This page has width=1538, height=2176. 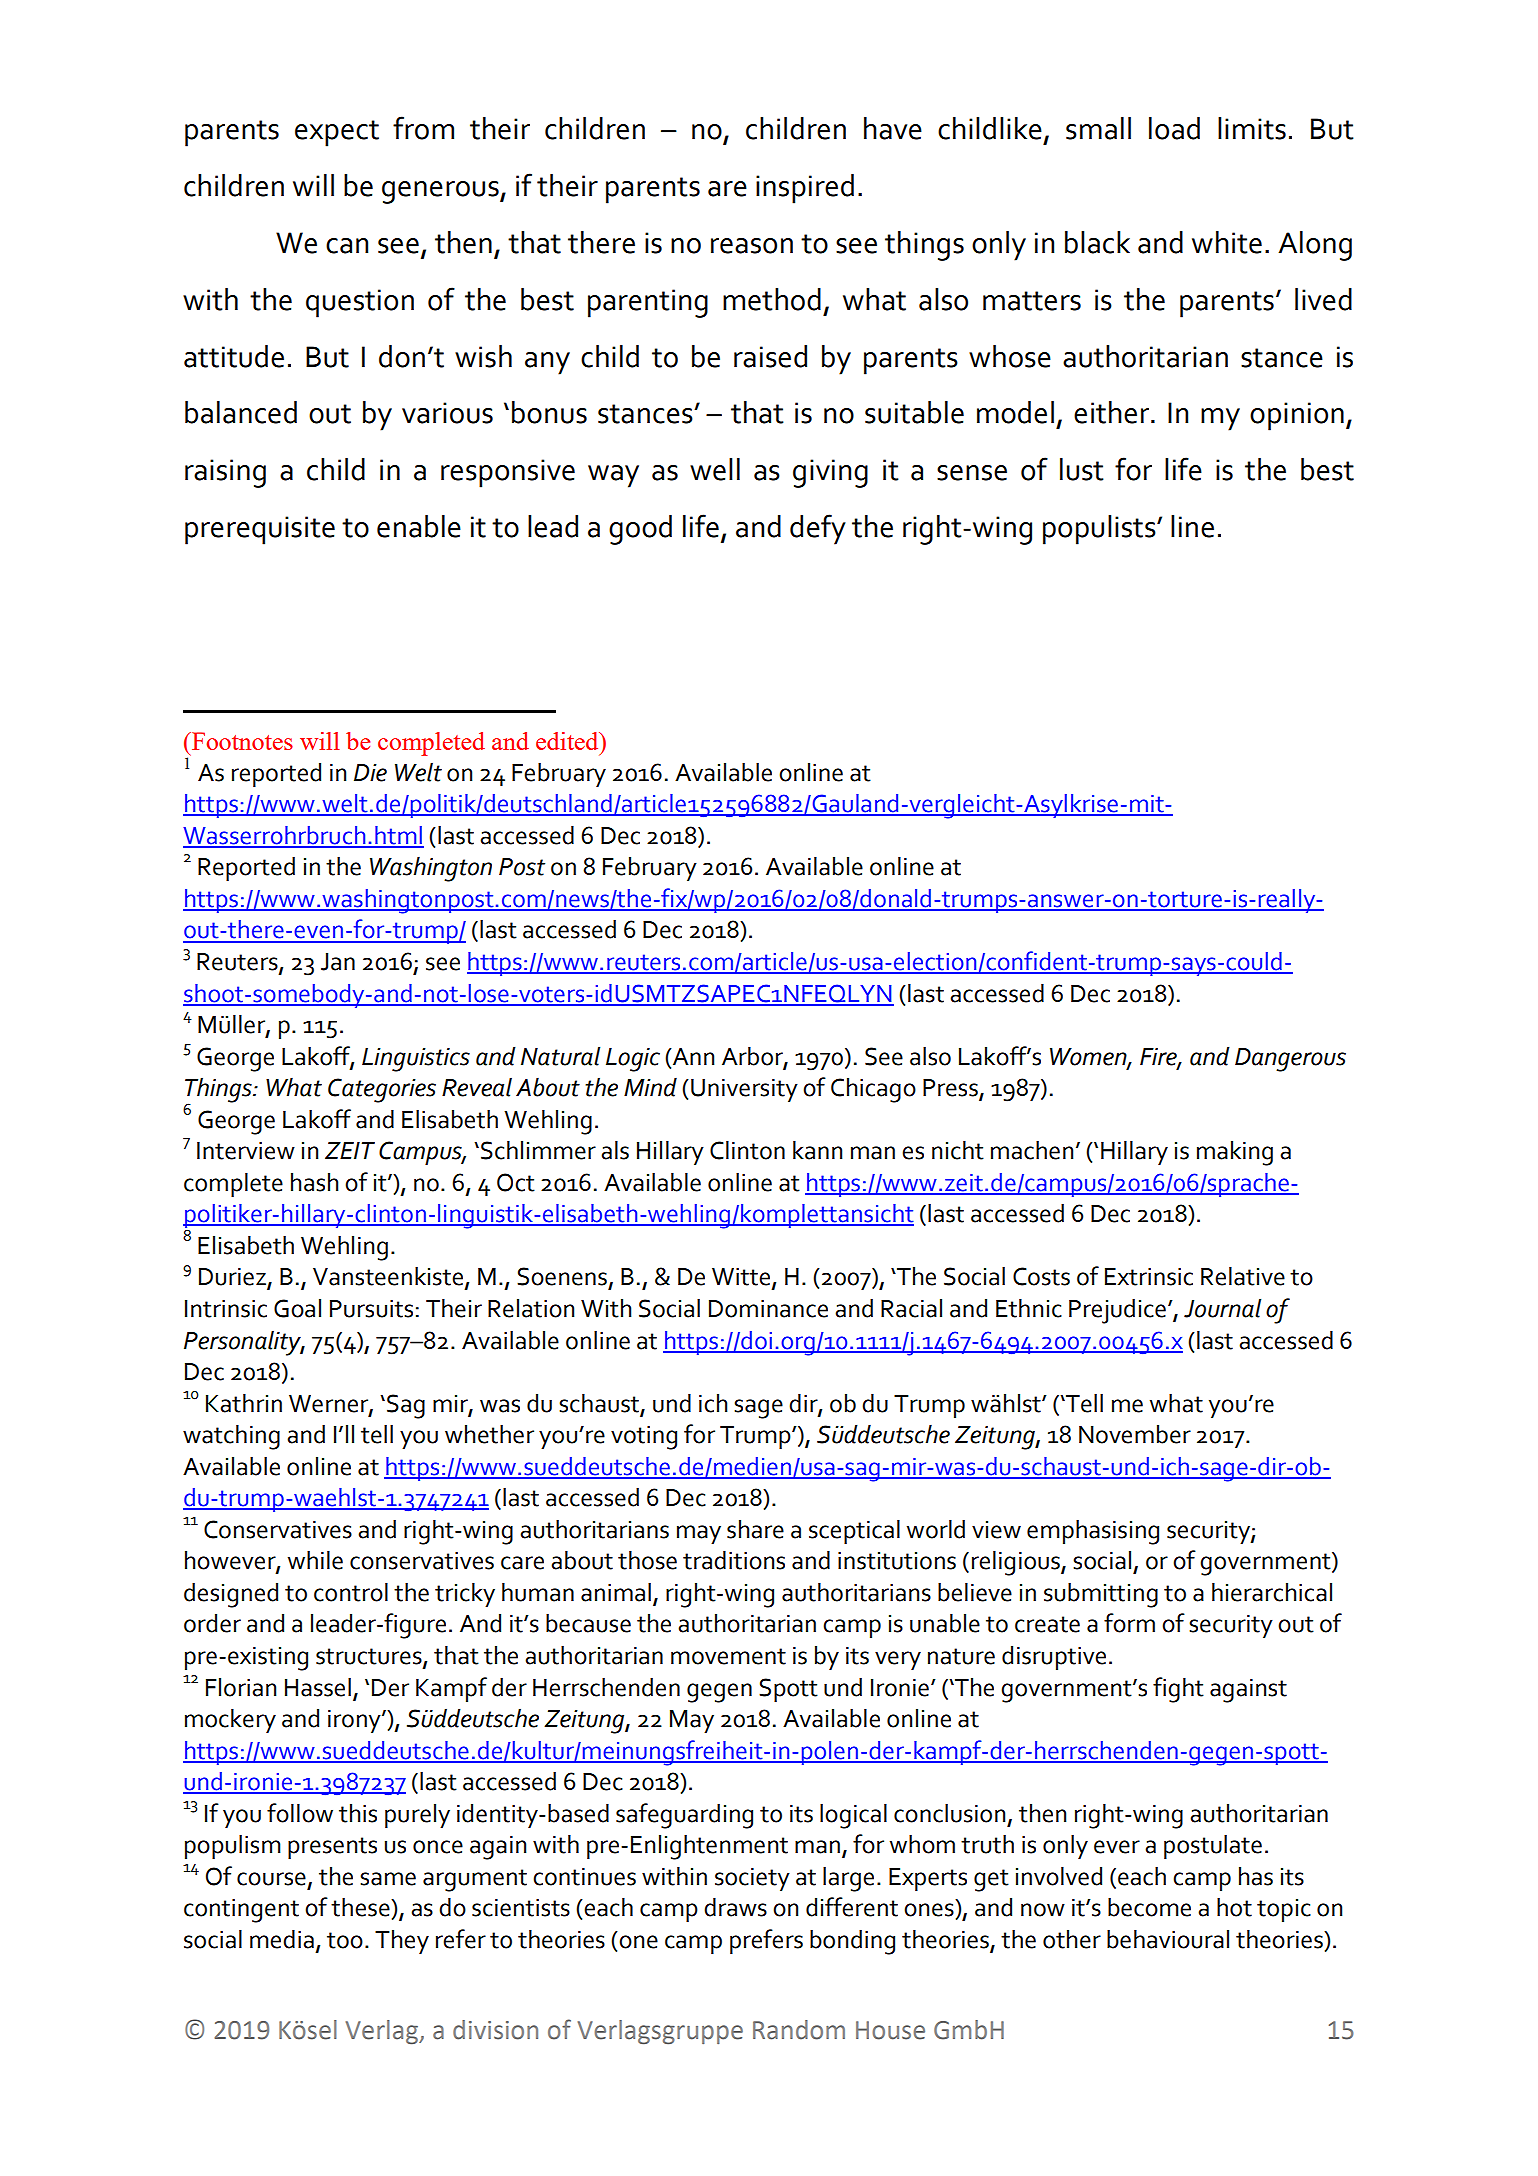 What do you see at coordinates (728, 1656) in the page?
I see `movement` at bounding box center [728, 1656].
